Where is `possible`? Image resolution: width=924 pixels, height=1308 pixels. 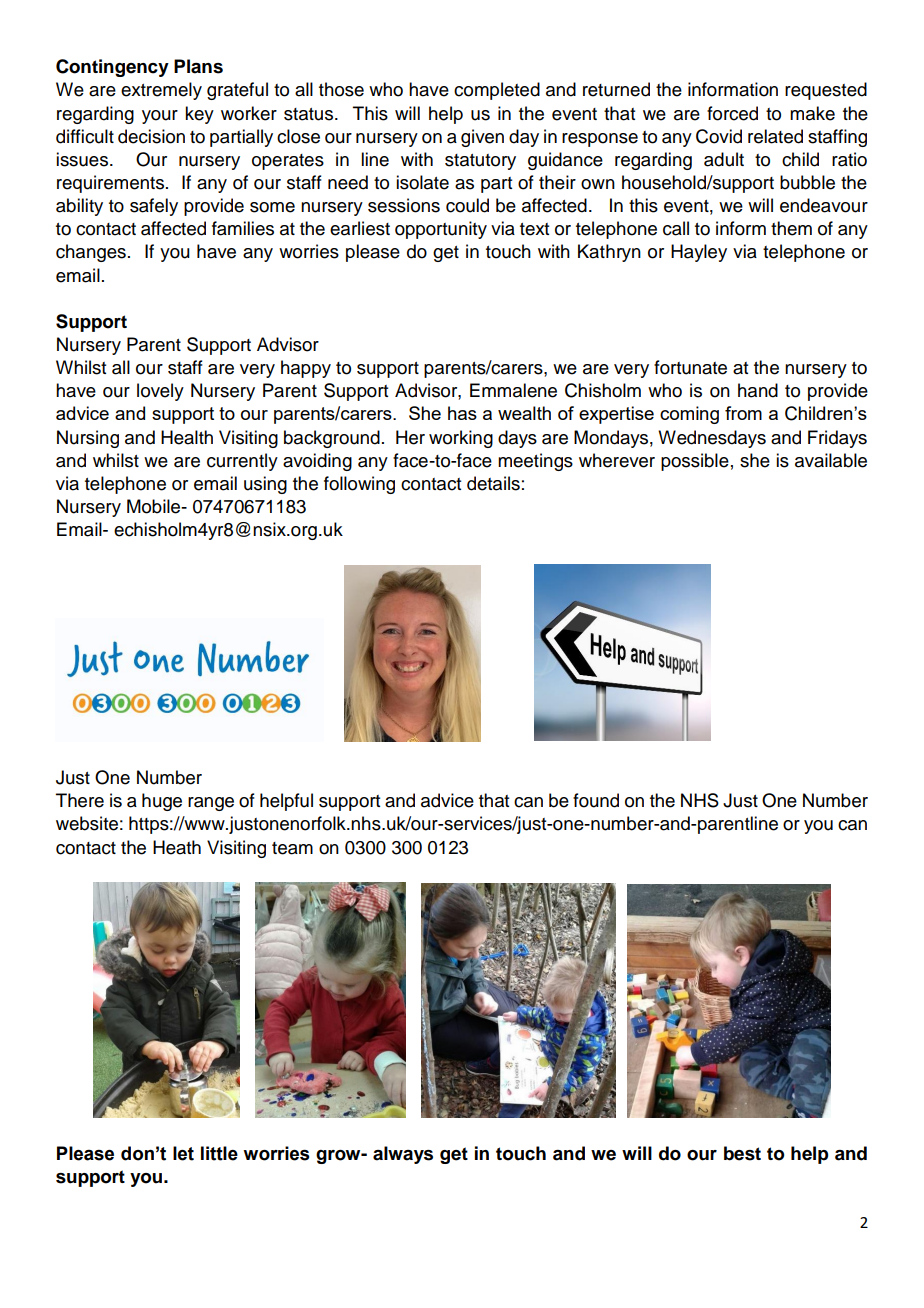 possible is located at coordinates (695, 462).
